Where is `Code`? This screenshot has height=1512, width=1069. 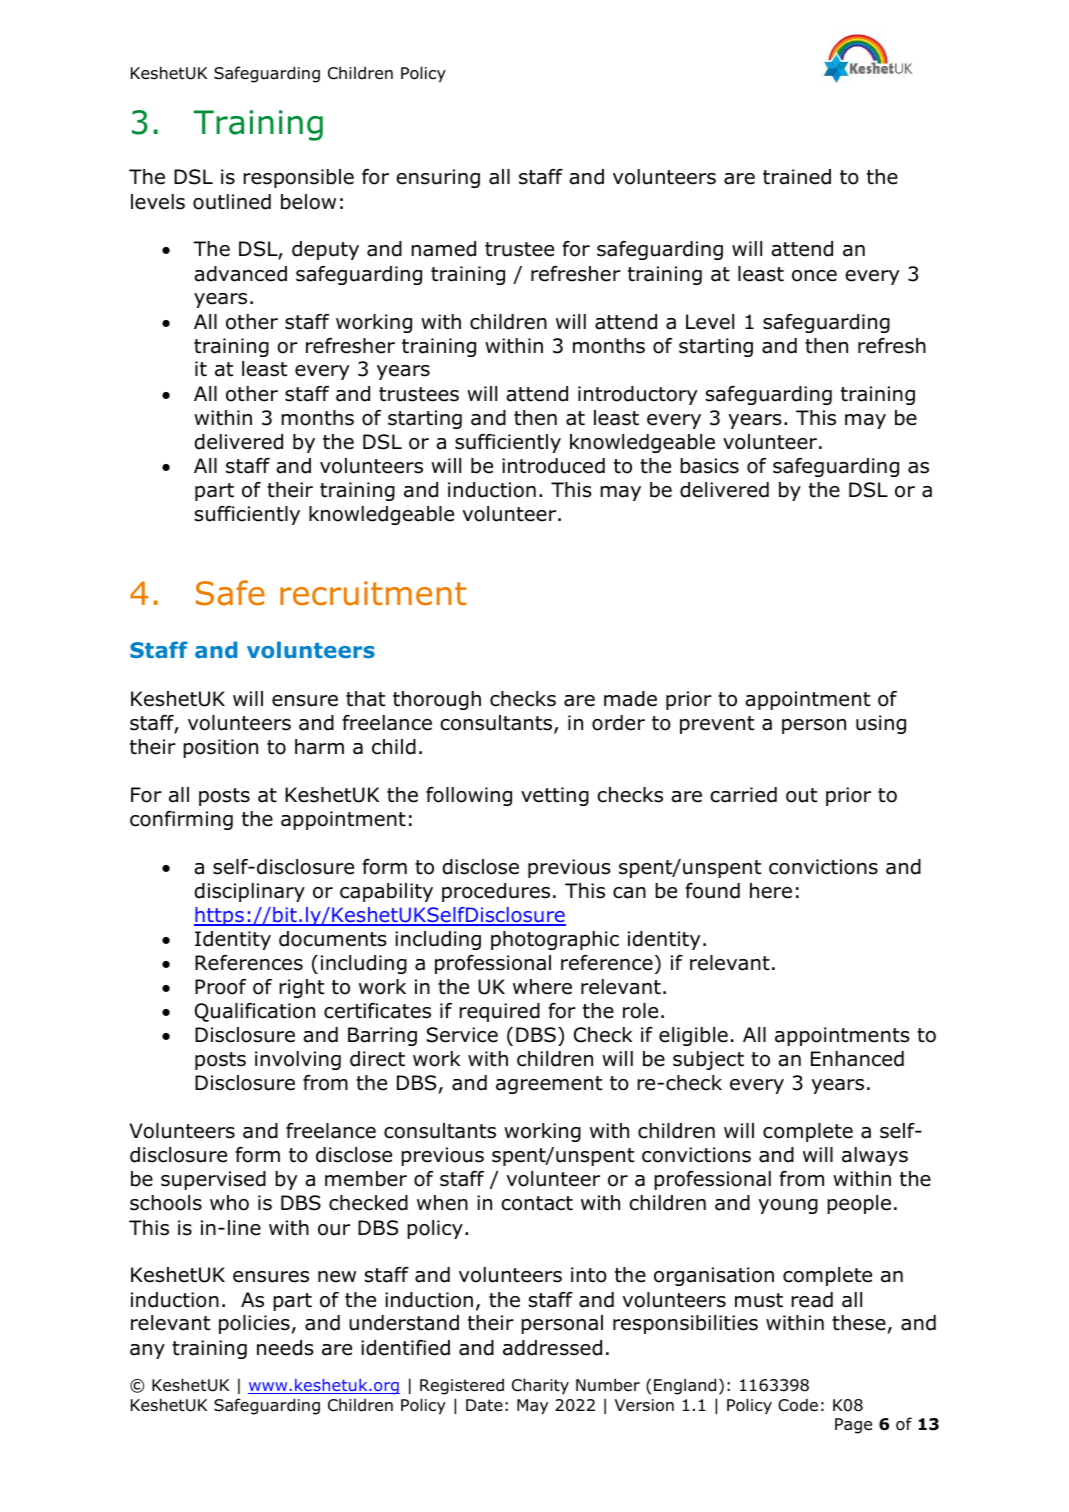 Code is located at coordinates (798, 1405).
